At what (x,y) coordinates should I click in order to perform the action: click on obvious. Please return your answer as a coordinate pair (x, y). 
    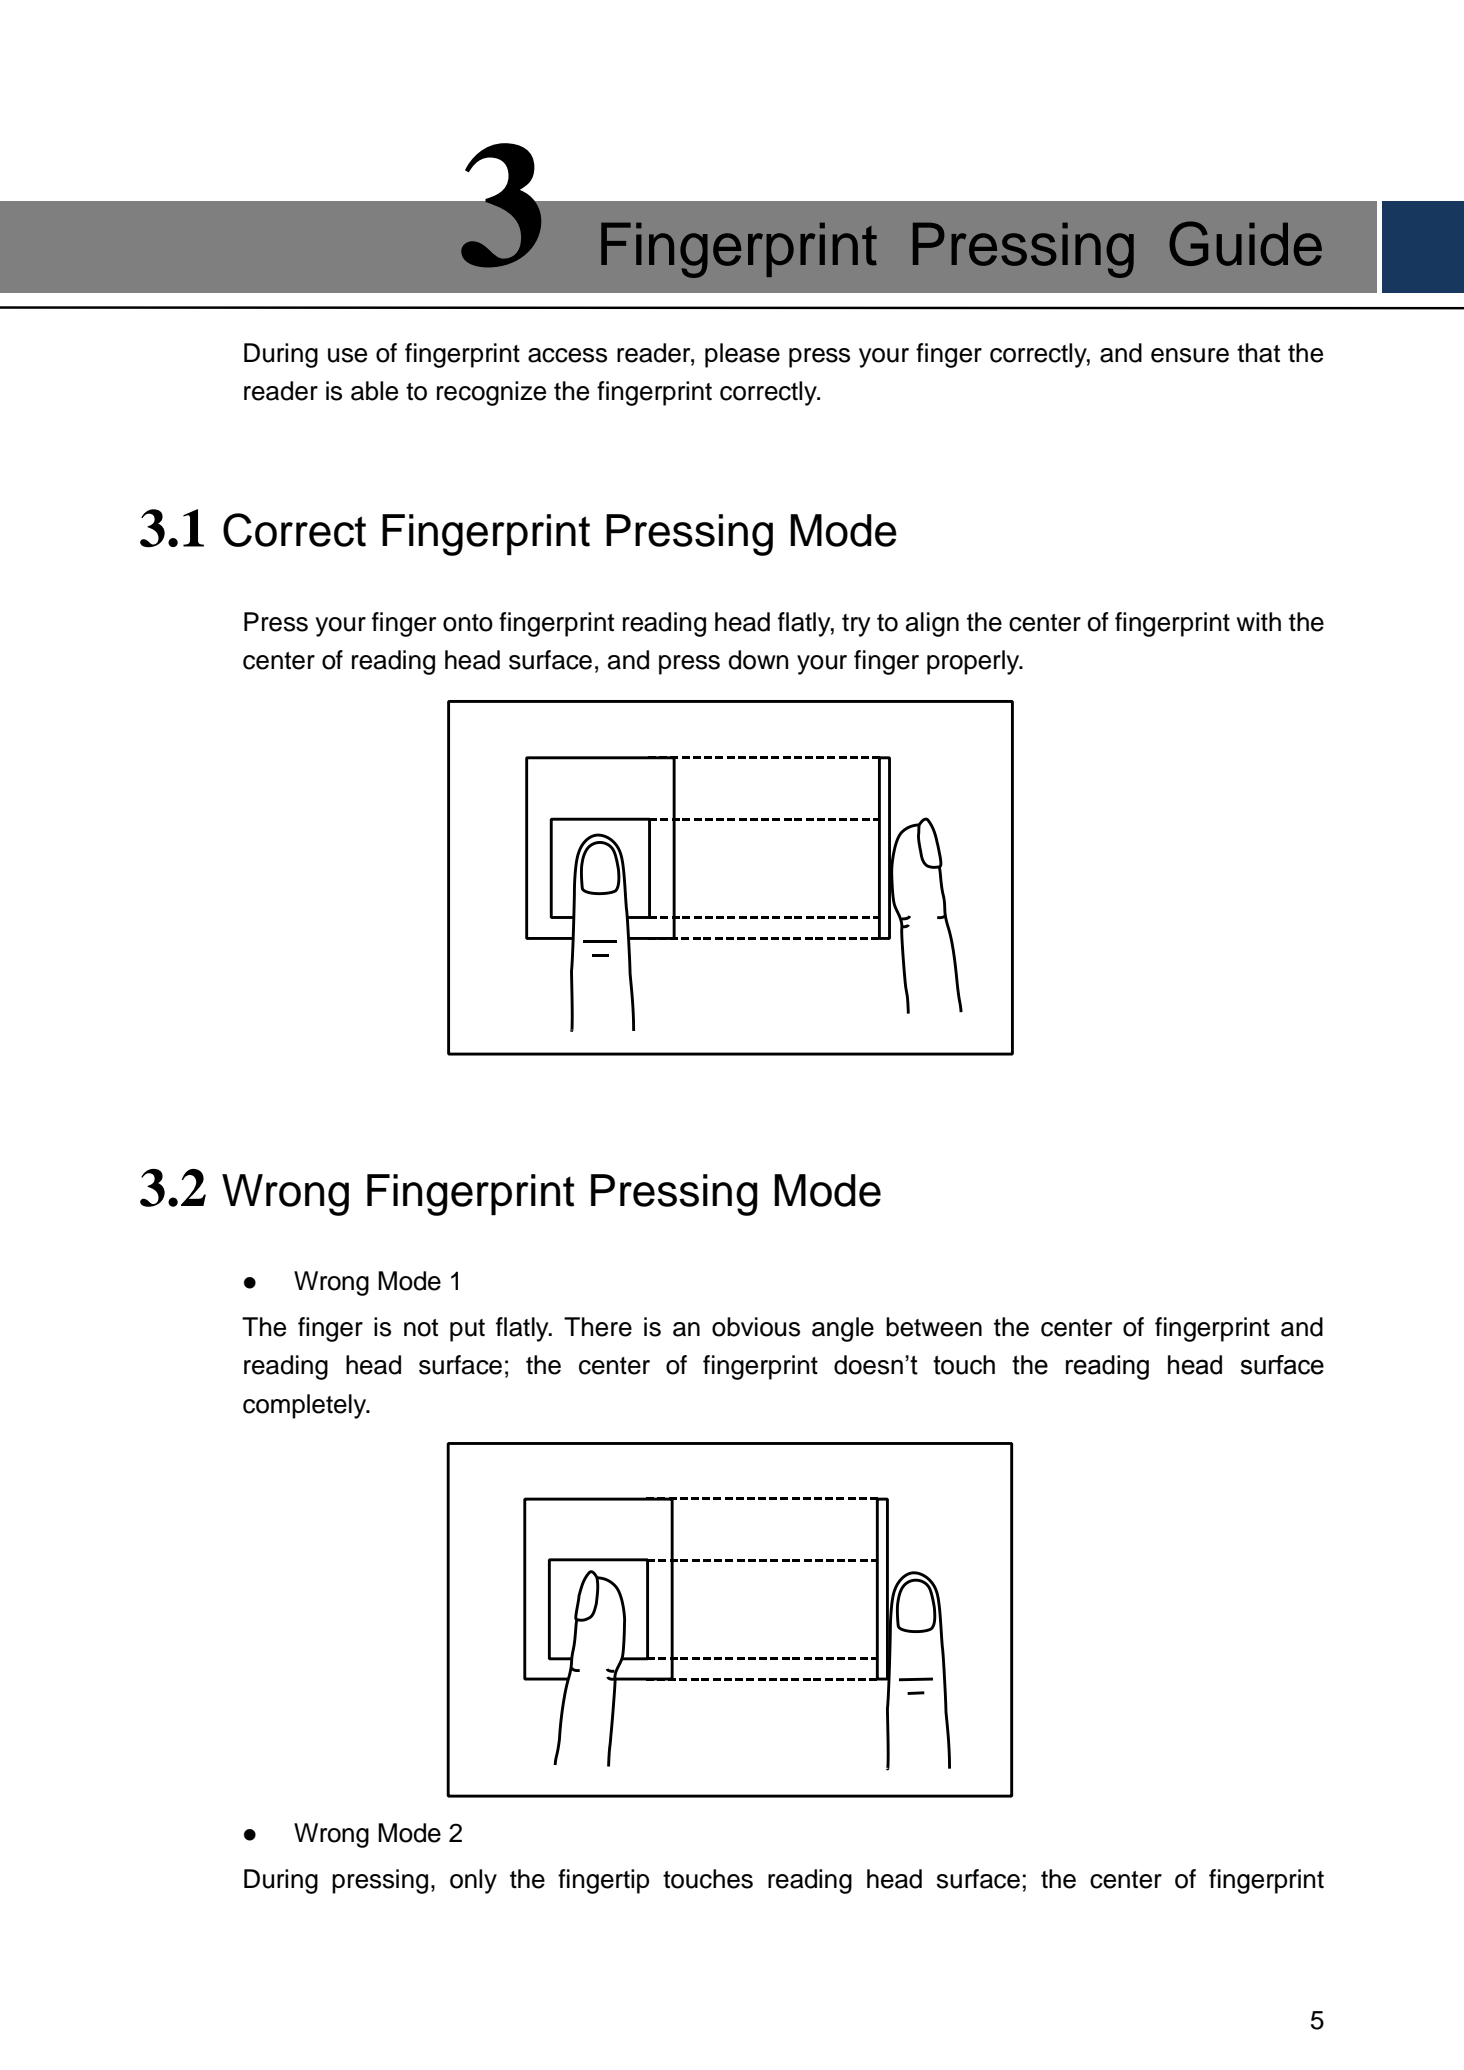
    Looking at the image, I should click on (756, 1327).
